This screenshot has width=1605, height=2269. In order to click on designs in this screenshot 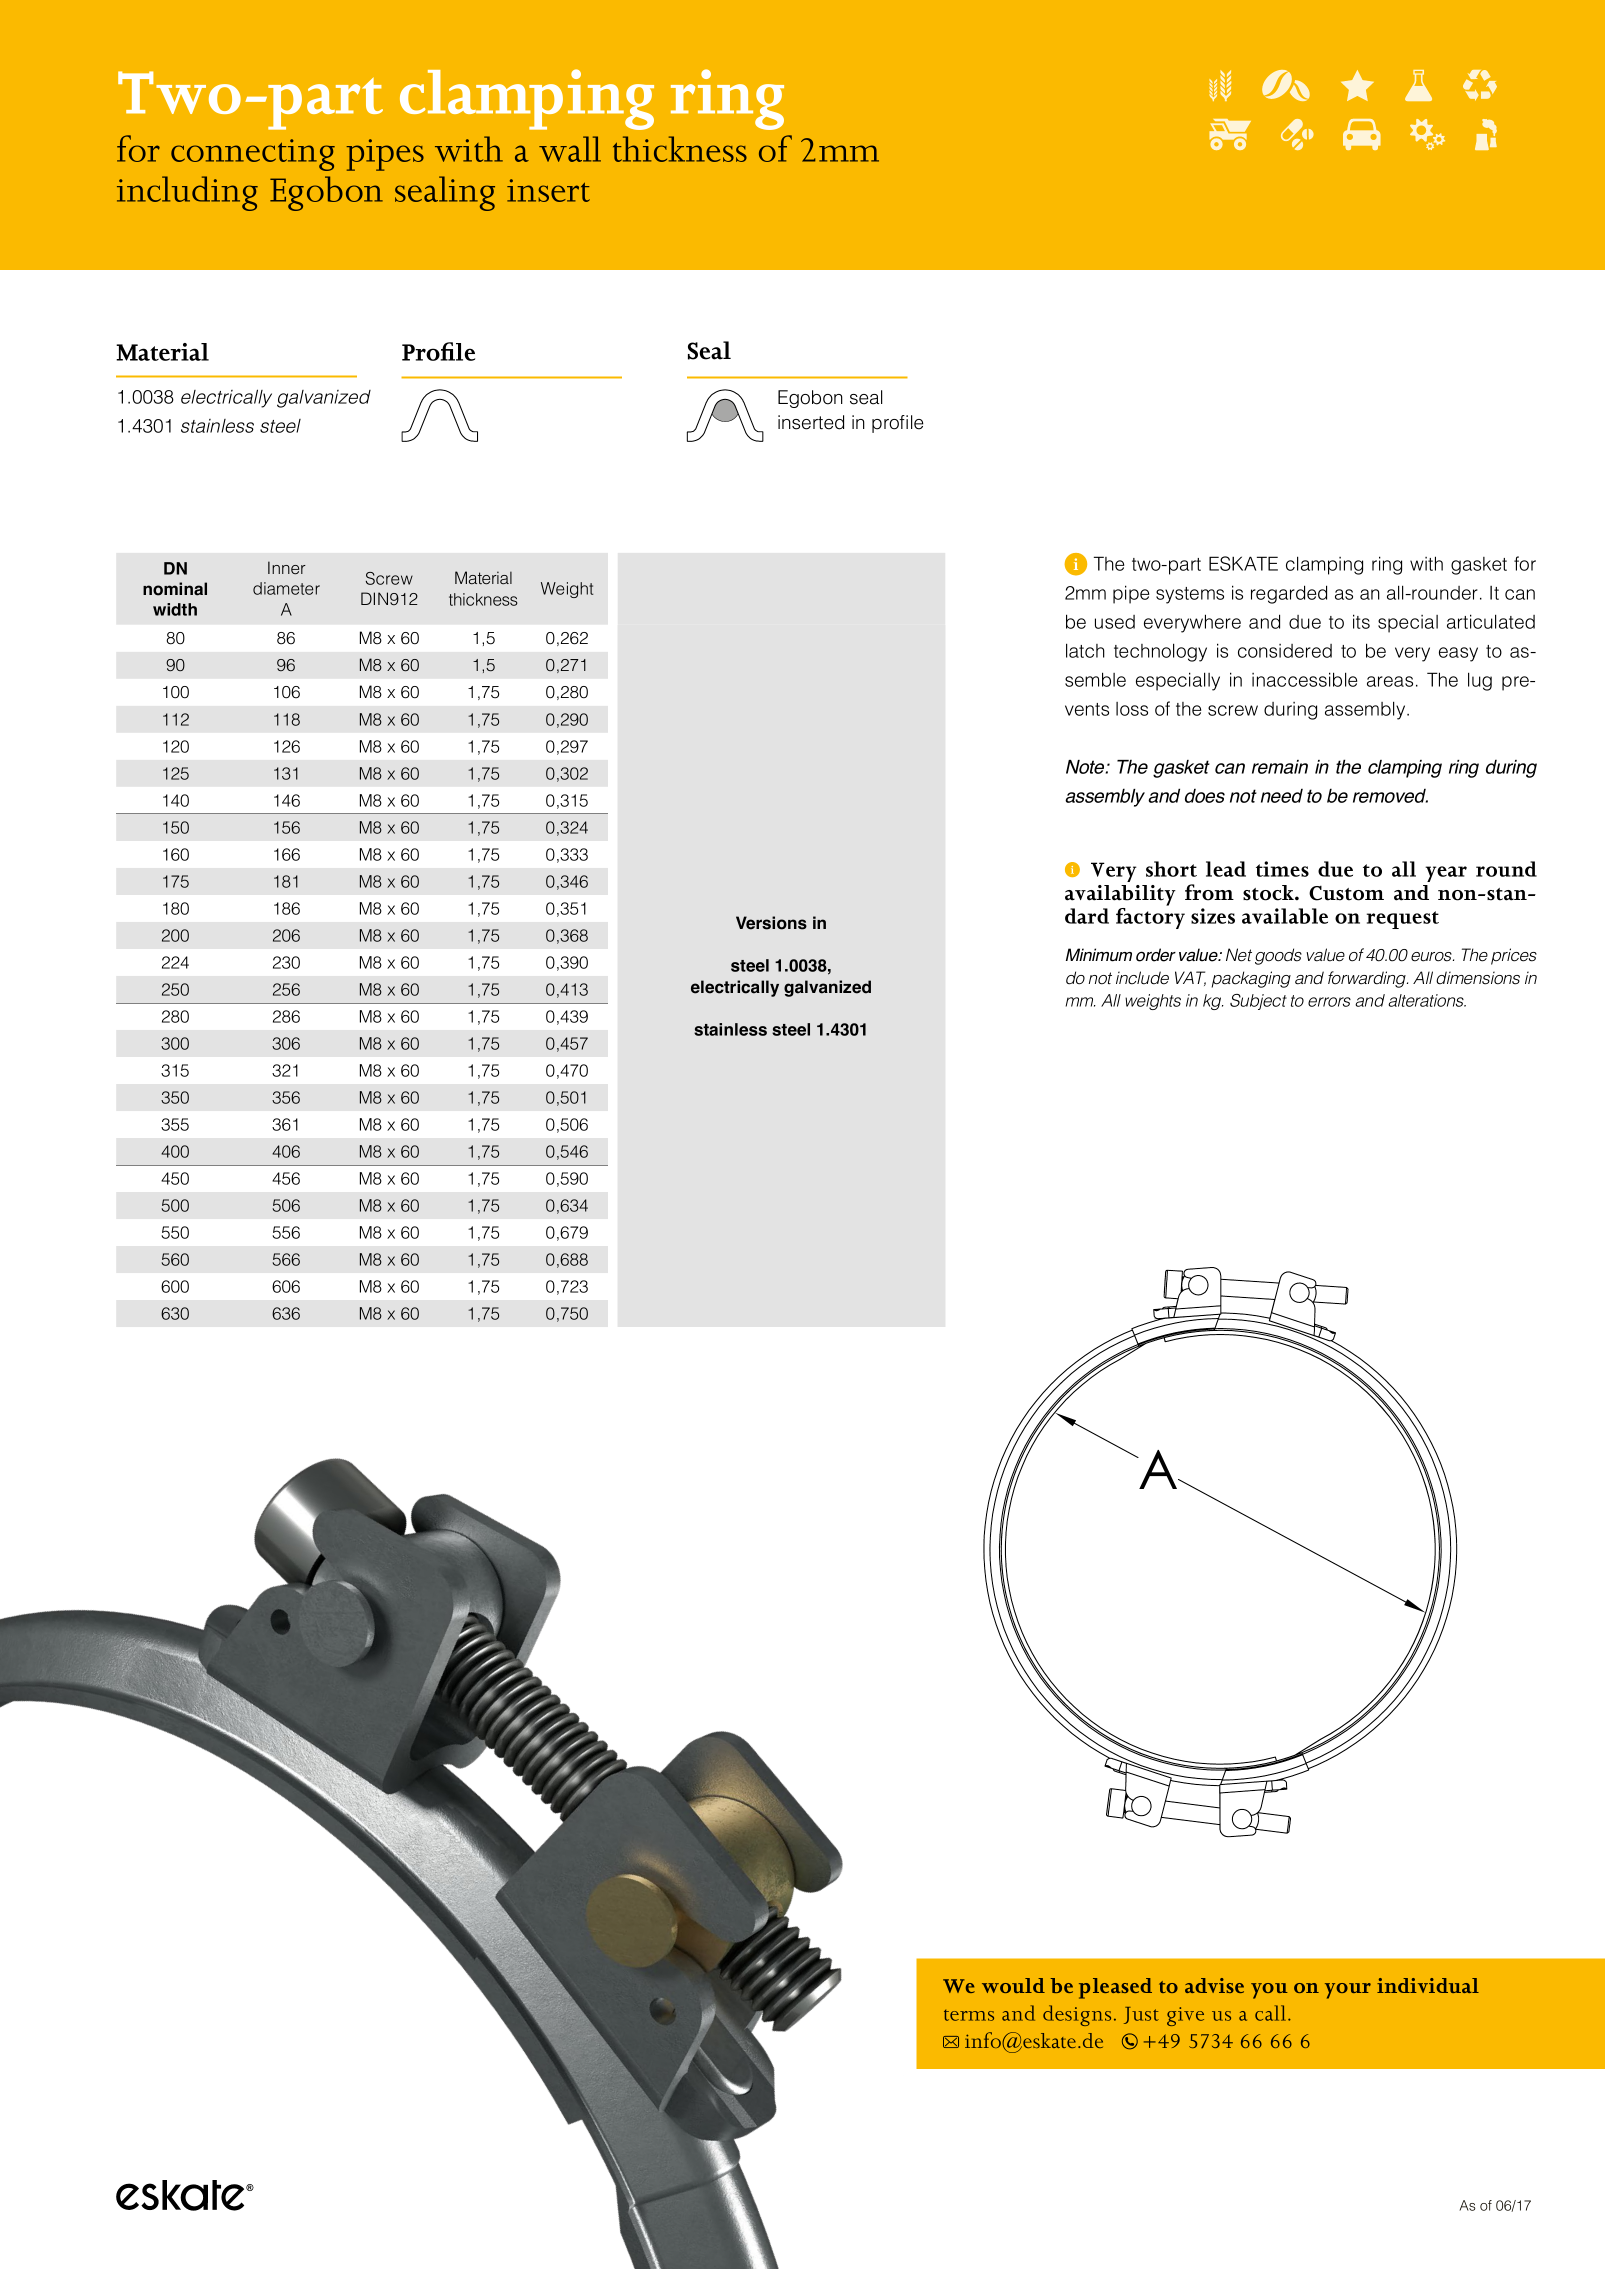, I will do `click(1077, 2015)`.
